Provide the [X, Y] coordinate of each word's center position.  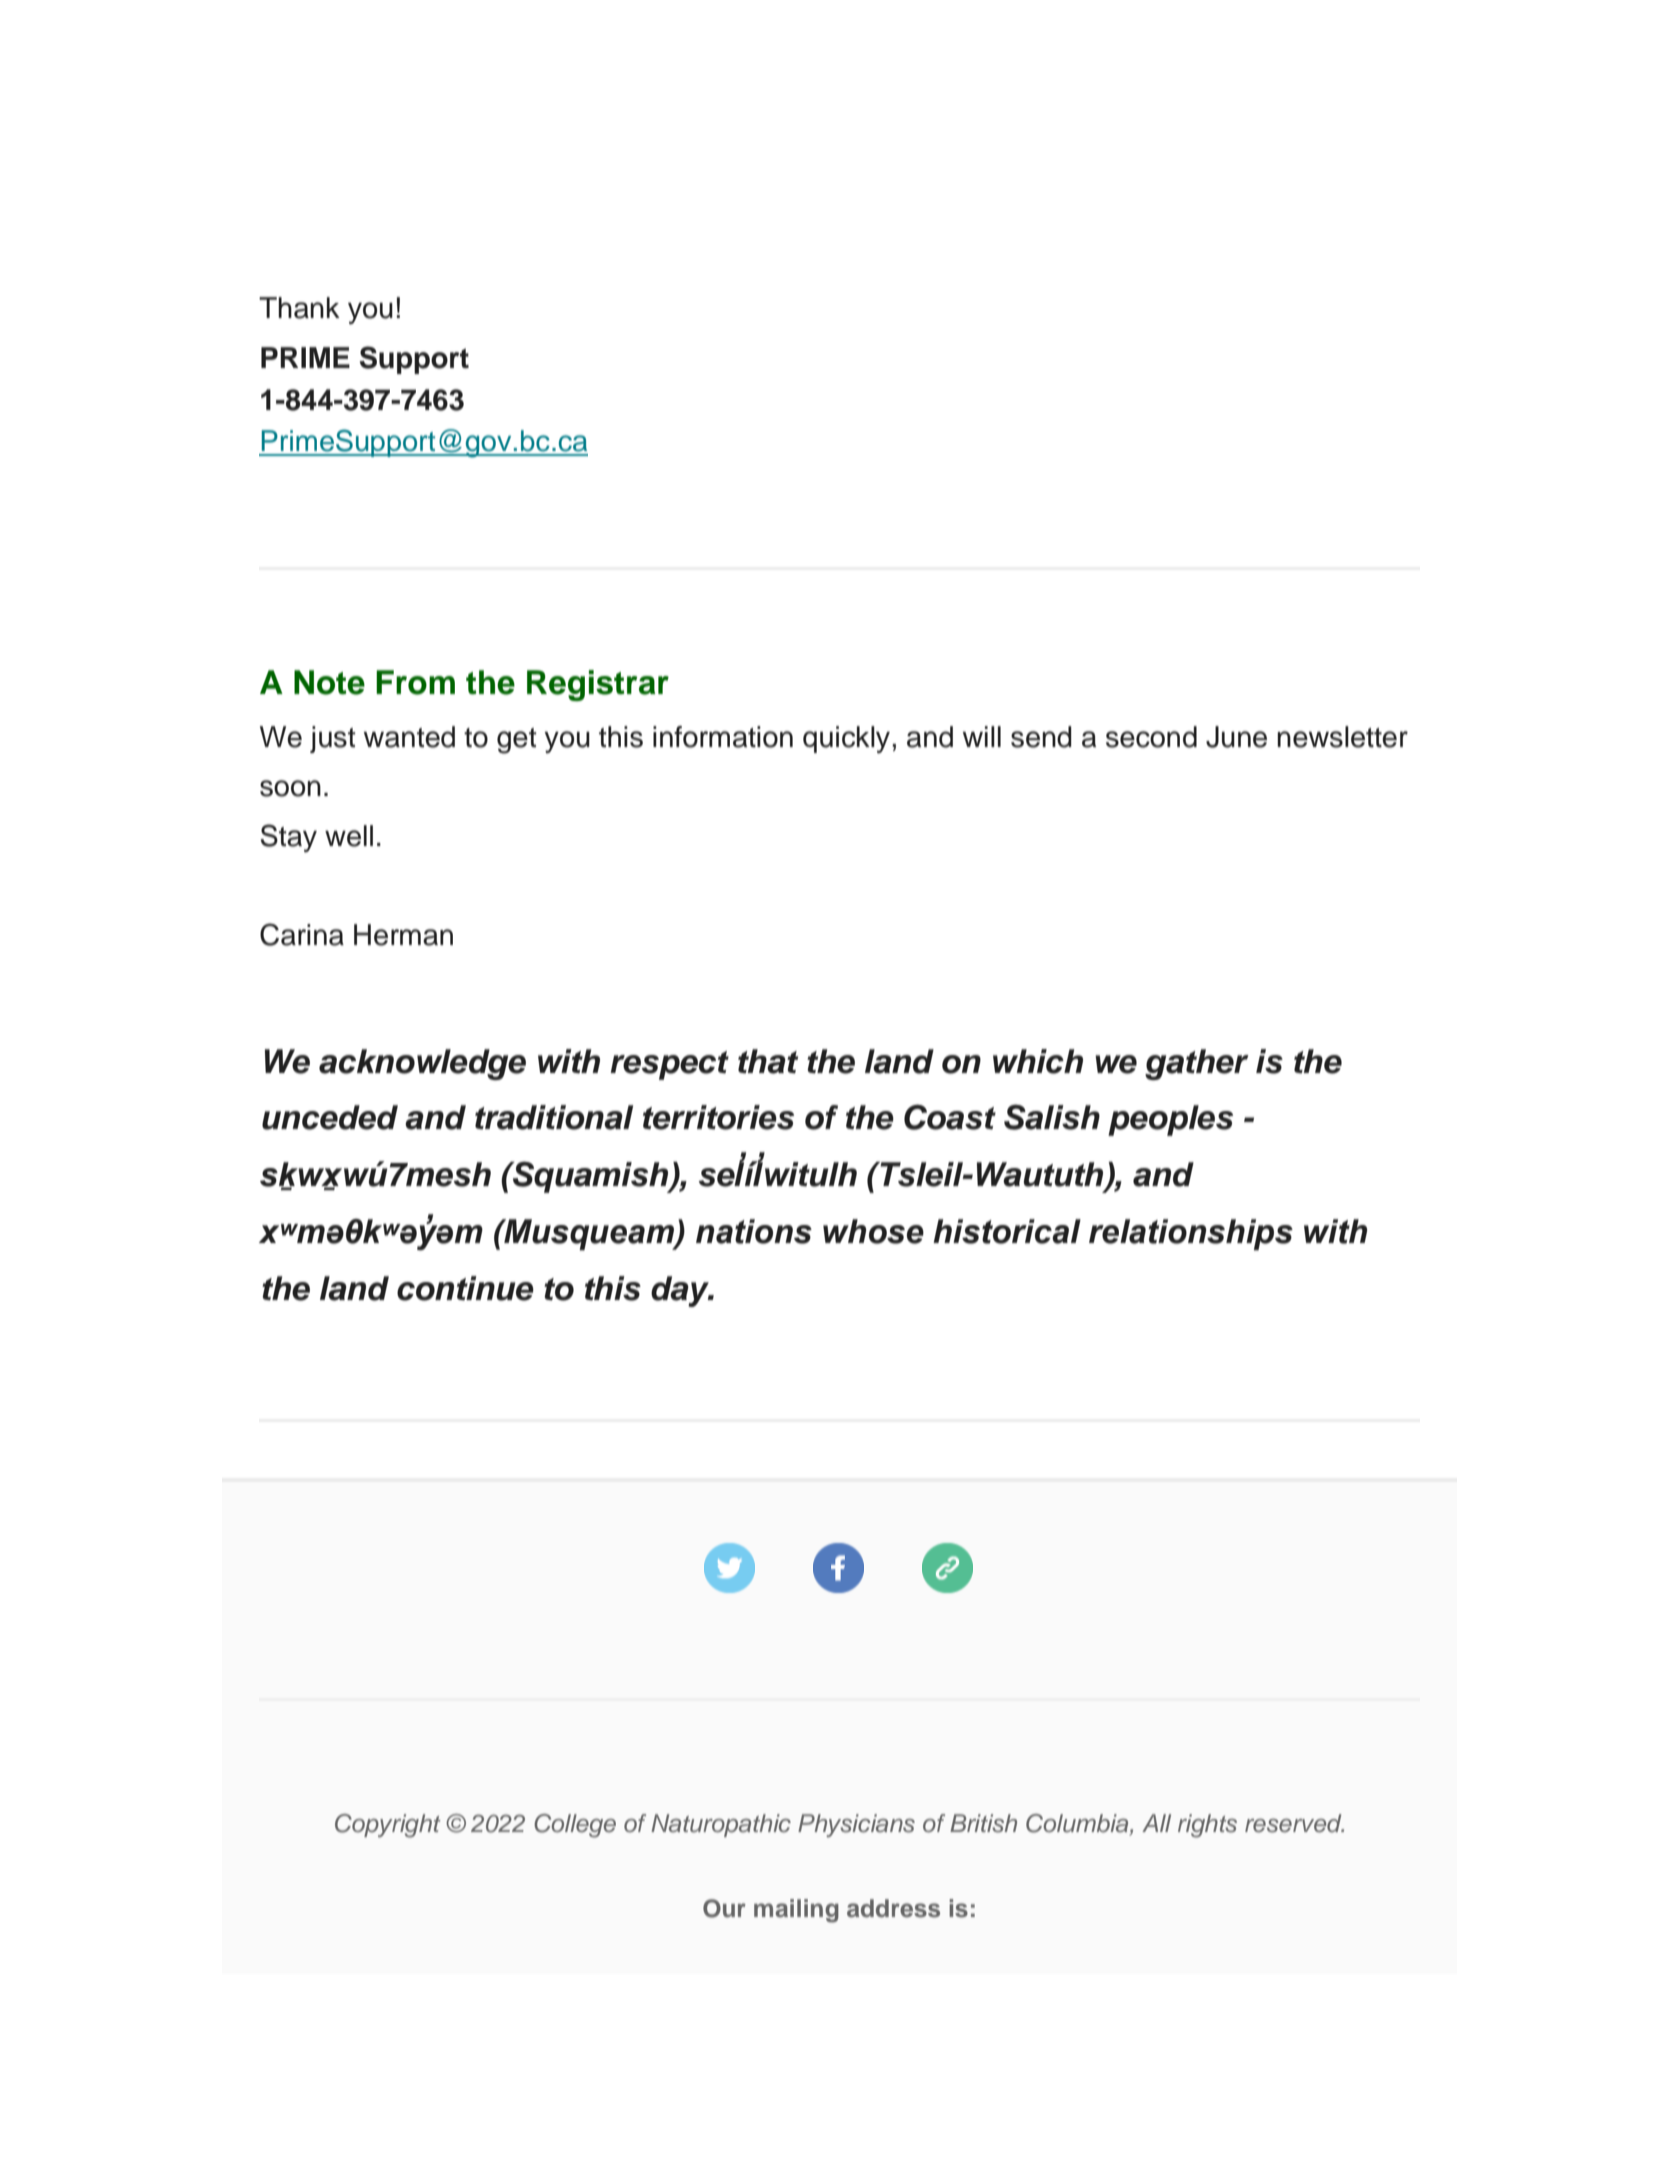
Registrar [598, 685]
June [1236, 737]
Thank [299, 308]
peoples [1170, 1120]
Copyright [388, 1826]
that [768, 1061]
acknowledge [422, 1064]
